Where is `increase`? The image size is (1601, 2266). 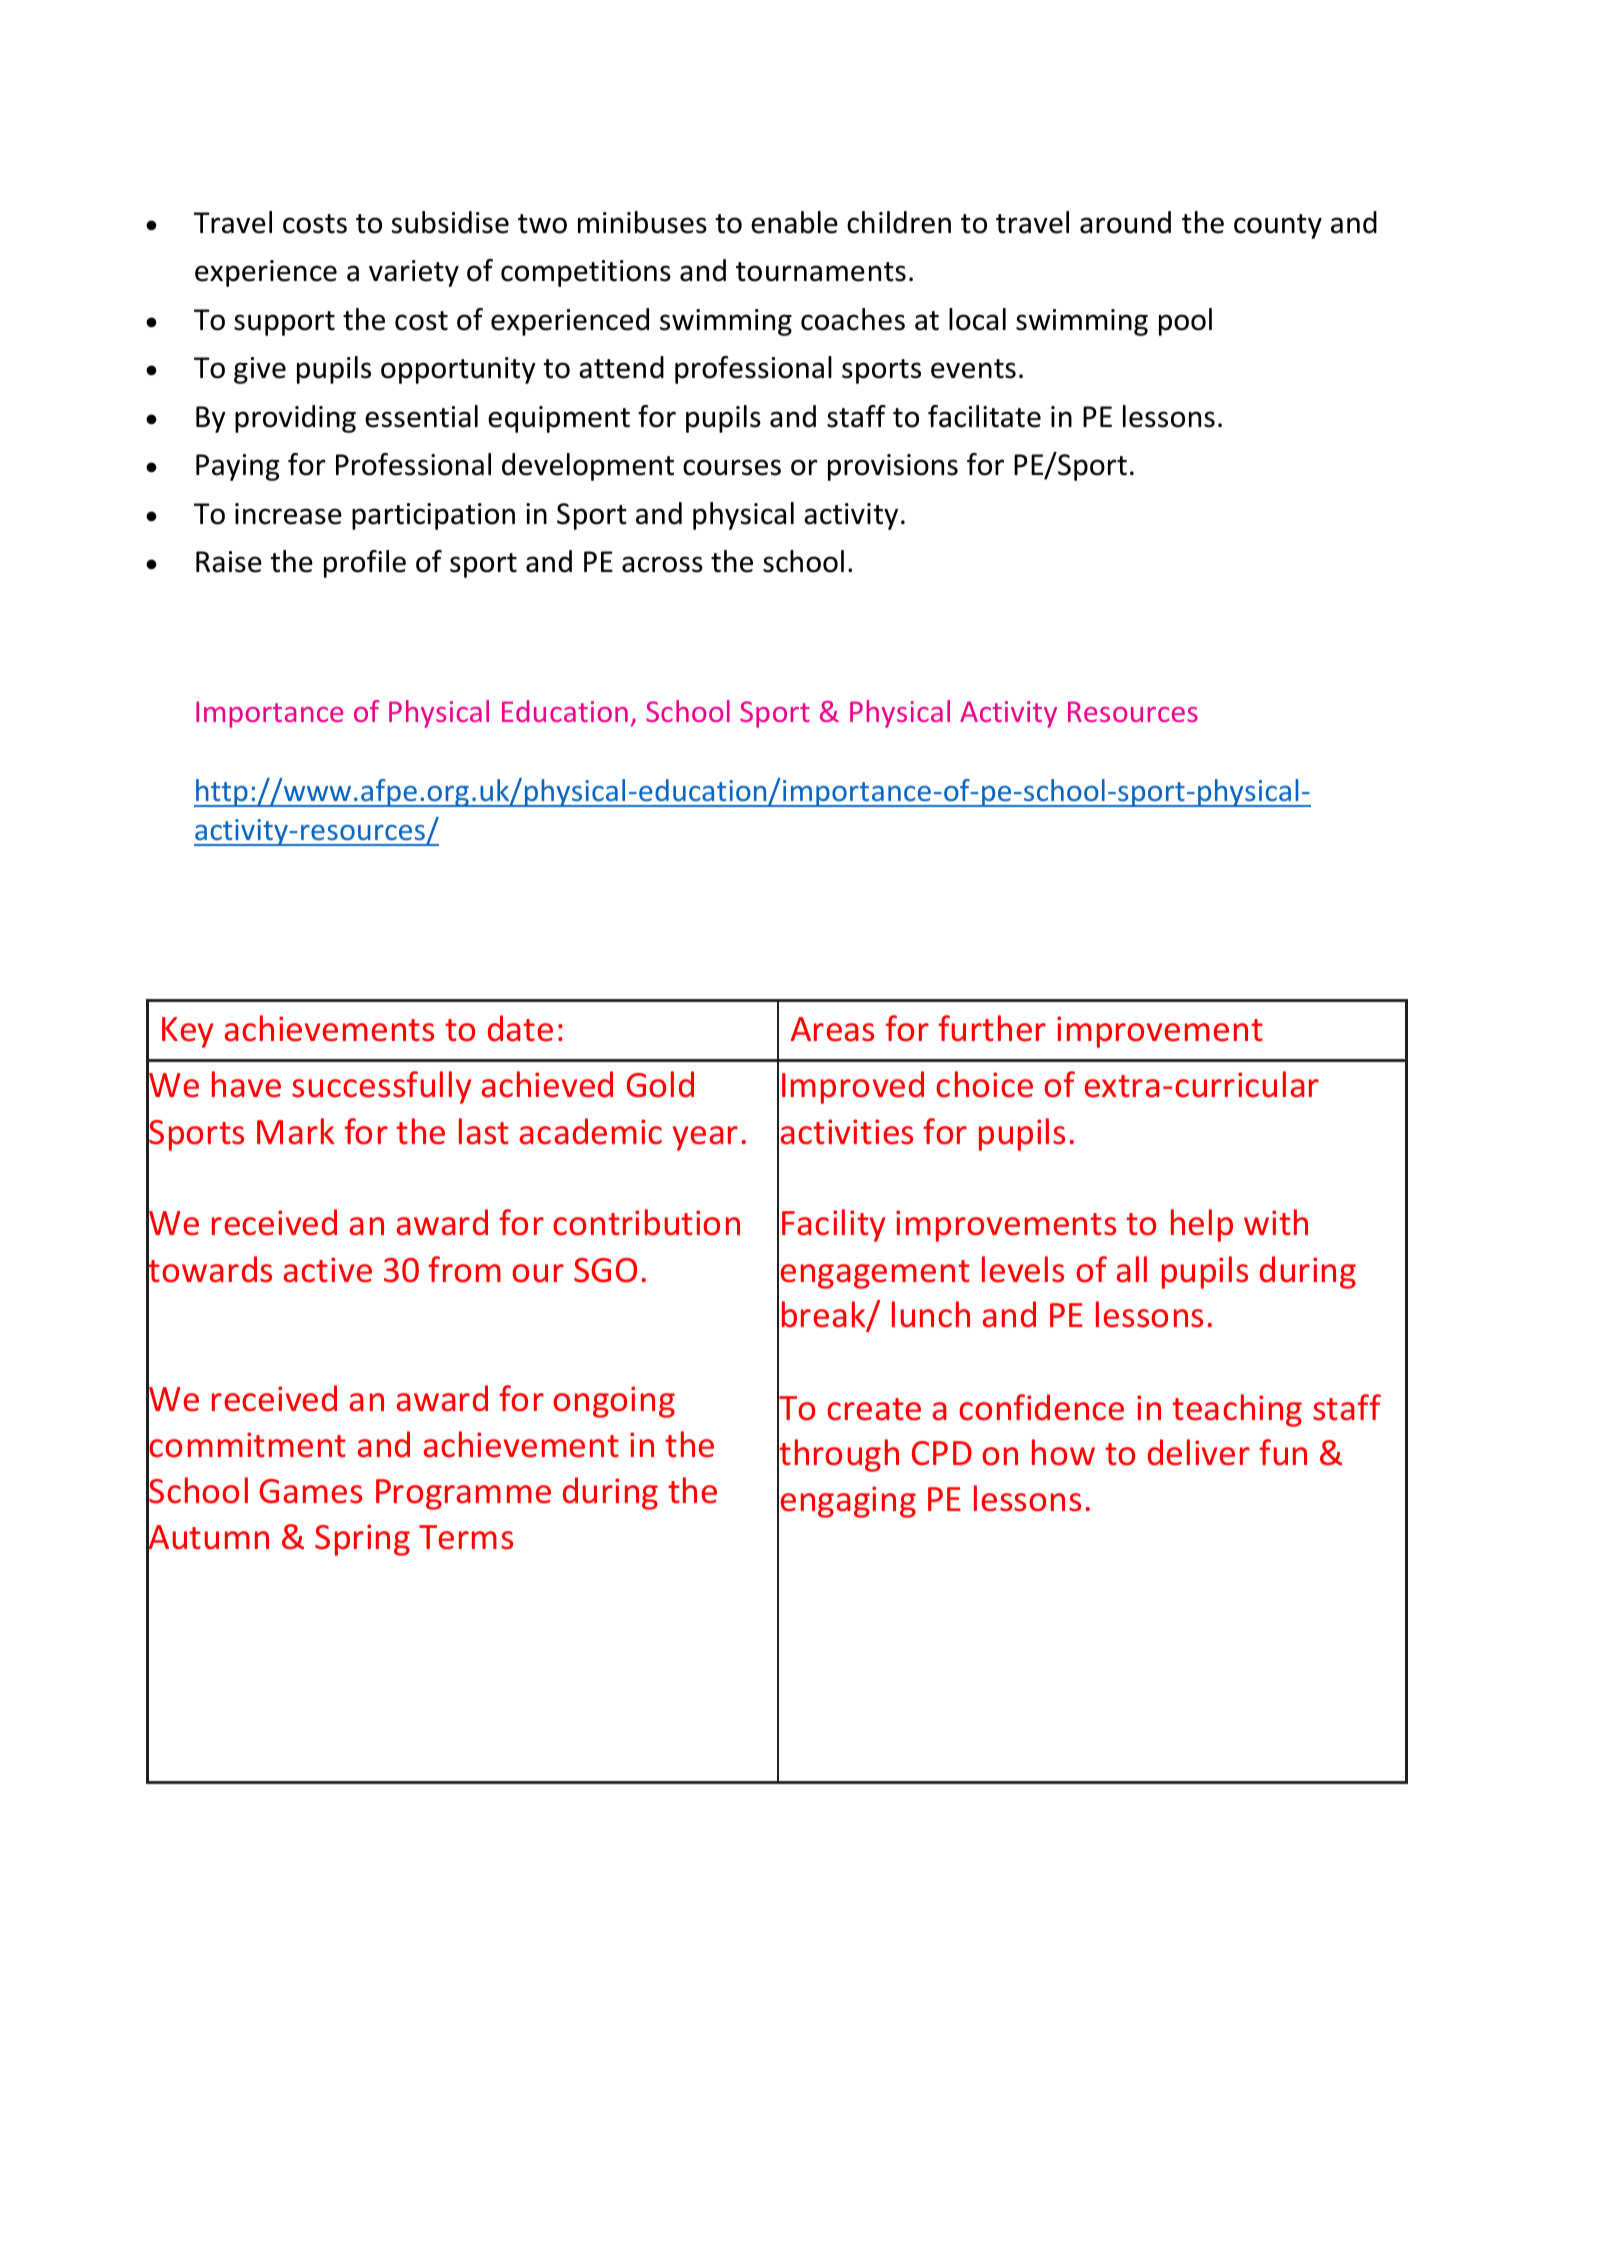
increase is located at coordinates (288, 514).
